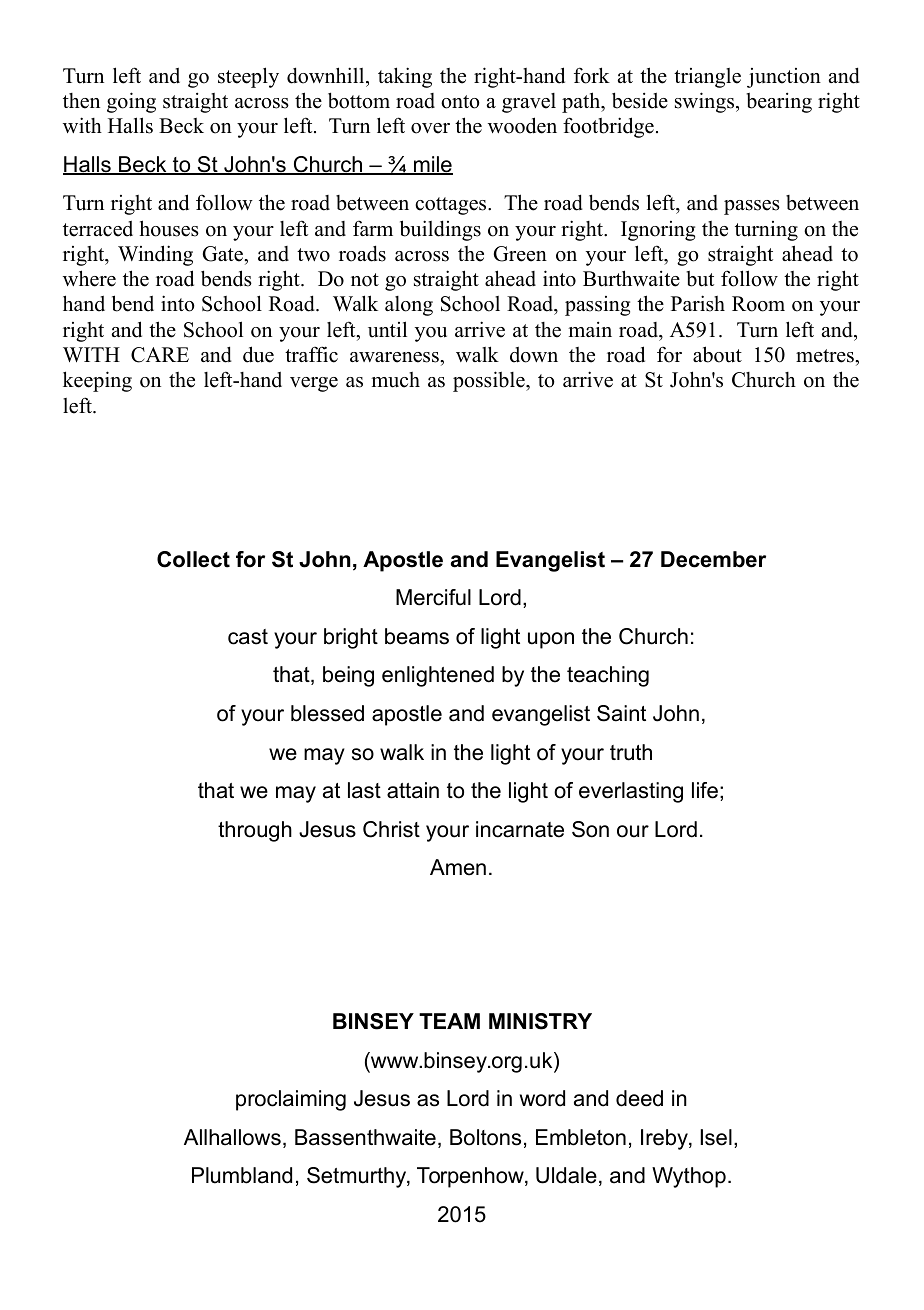 Image resolution: width=924 pixels, height=1310 pixels. What do you see at coordinates (490, 381) in the screenshot?
I see `possible` at bounding box center [490, 381].
